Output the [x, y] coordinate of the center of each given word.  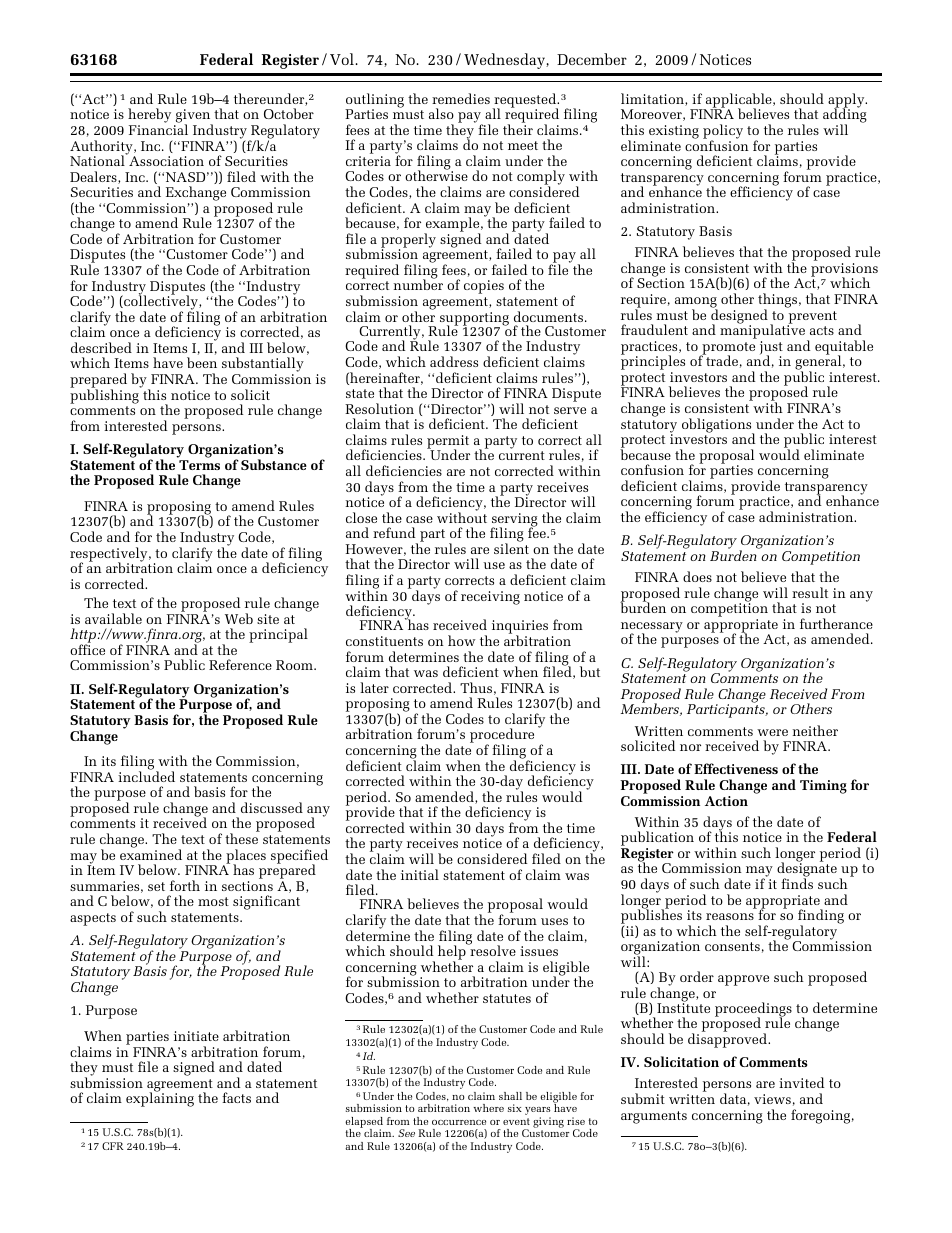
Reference [240, 664]
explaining [160, 1099]
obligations [718, 426]
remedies [461, 98]
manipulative [764, 332]
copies [484, 287]
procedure [502, 737]
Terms [199, 465]
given [193, 117]
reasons [730, 916]
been [202, 362]
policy [723, 132]
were [772, 732]
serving [514, 521]
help [453, 953]
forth [185, 885]
